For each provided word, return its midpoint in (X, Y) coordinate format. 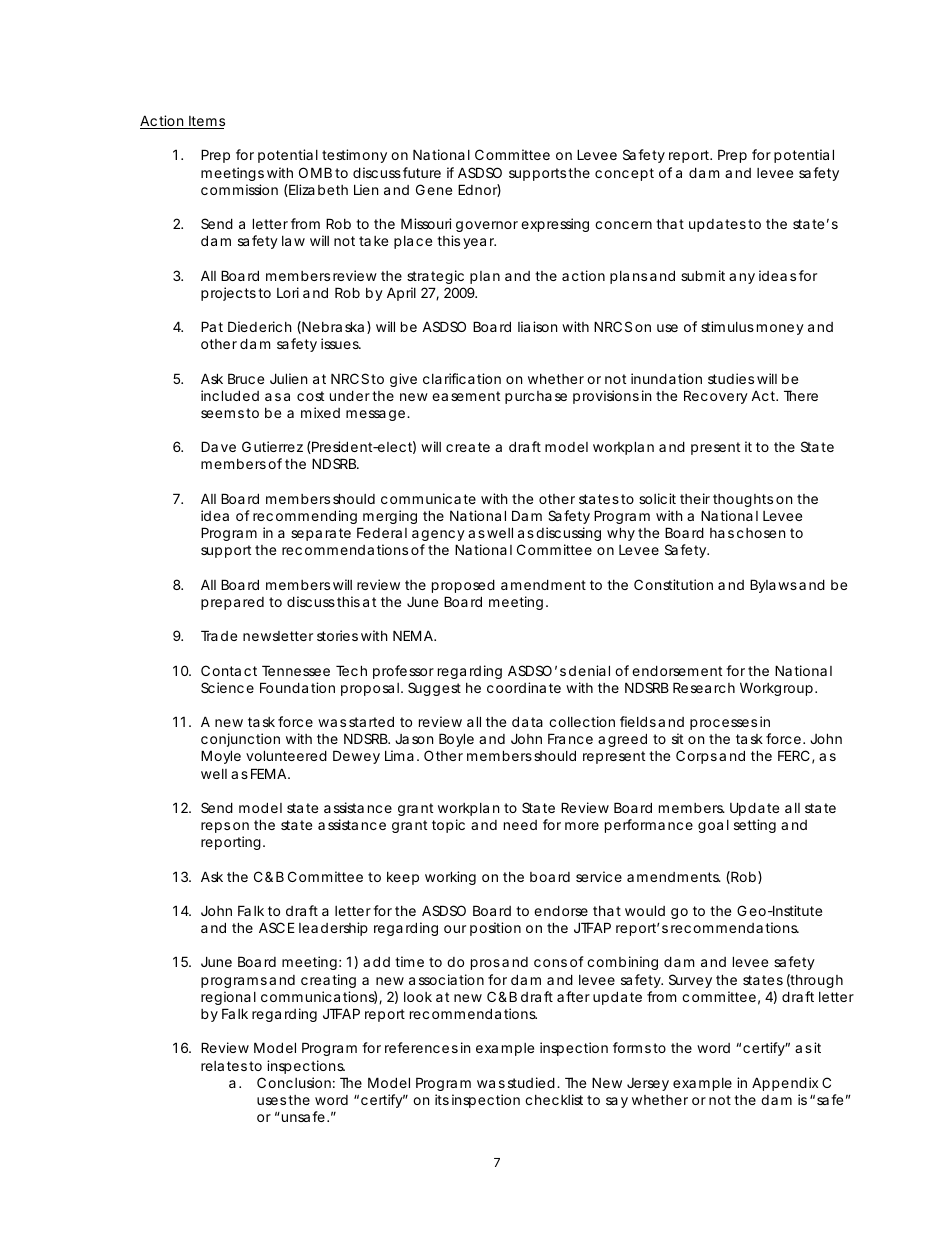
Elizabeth (318, 189)
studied (533, 1082)
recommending (305, 517)
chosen (761, 533)
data (527, 721)
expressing (555, 225)
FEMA (270, 773)
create (468, 447)
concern (626, 225)
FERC (796, 757)
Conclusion (296, 1082)
